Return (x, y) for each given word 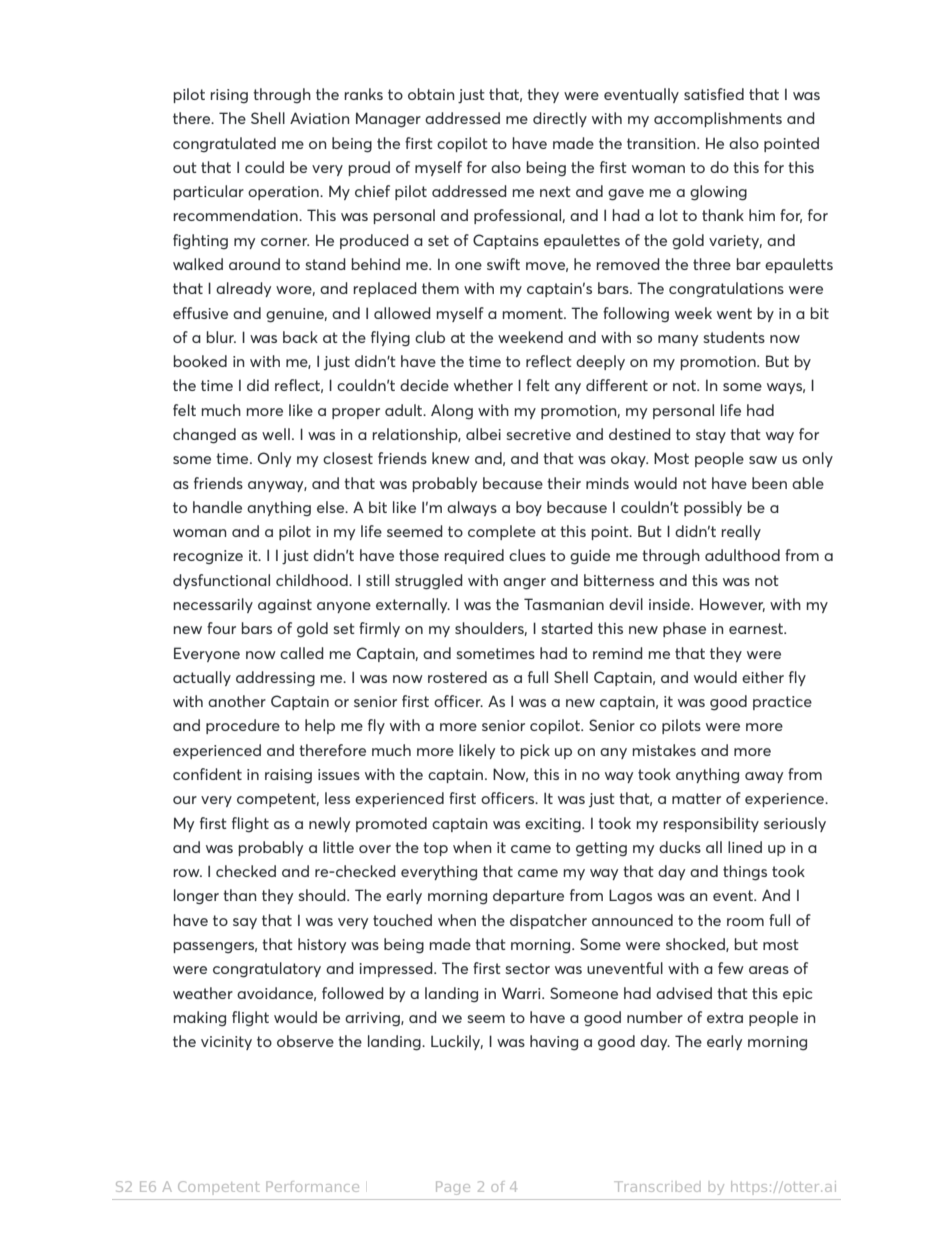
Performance (312, 1186)
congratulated (224, 145)
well (276, 434)
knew (451, 458)
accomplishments (718, 119)
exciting (554, 825)
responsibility (711, 824)
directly (560, 119)
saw (763, 460)
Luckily (457, 1042)
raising (288, 776)
